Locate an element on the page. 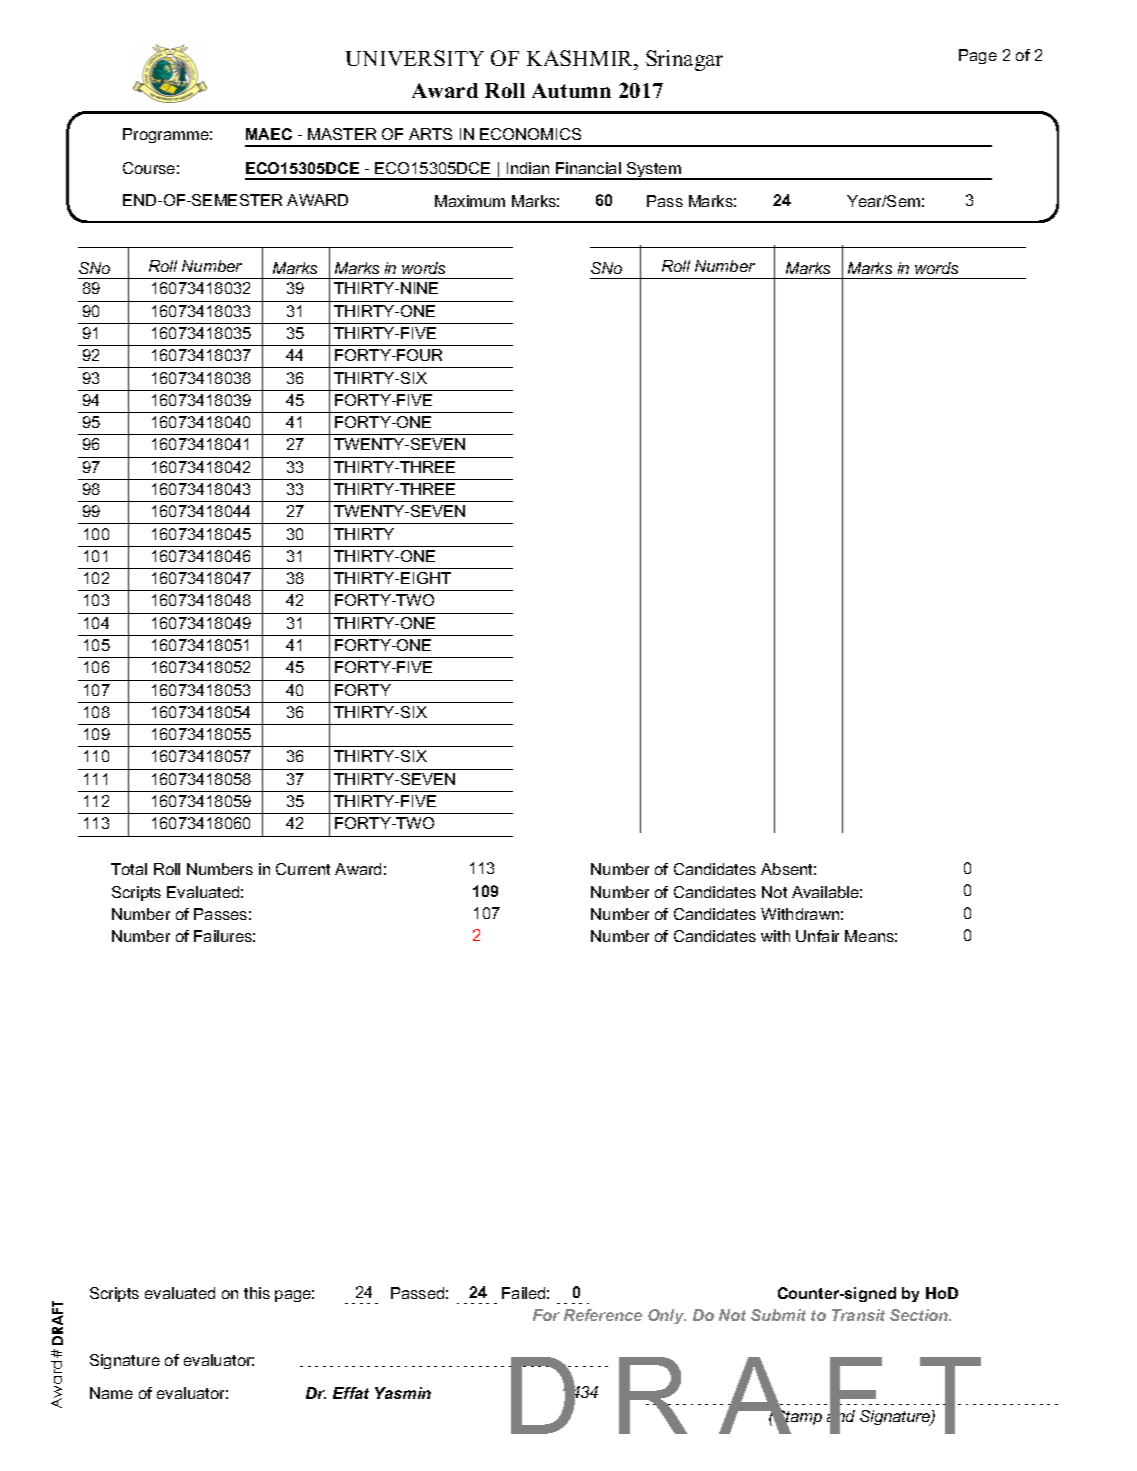 This page has height=1471, width=1137. Srinagar is located at coordinates (684, 60).
